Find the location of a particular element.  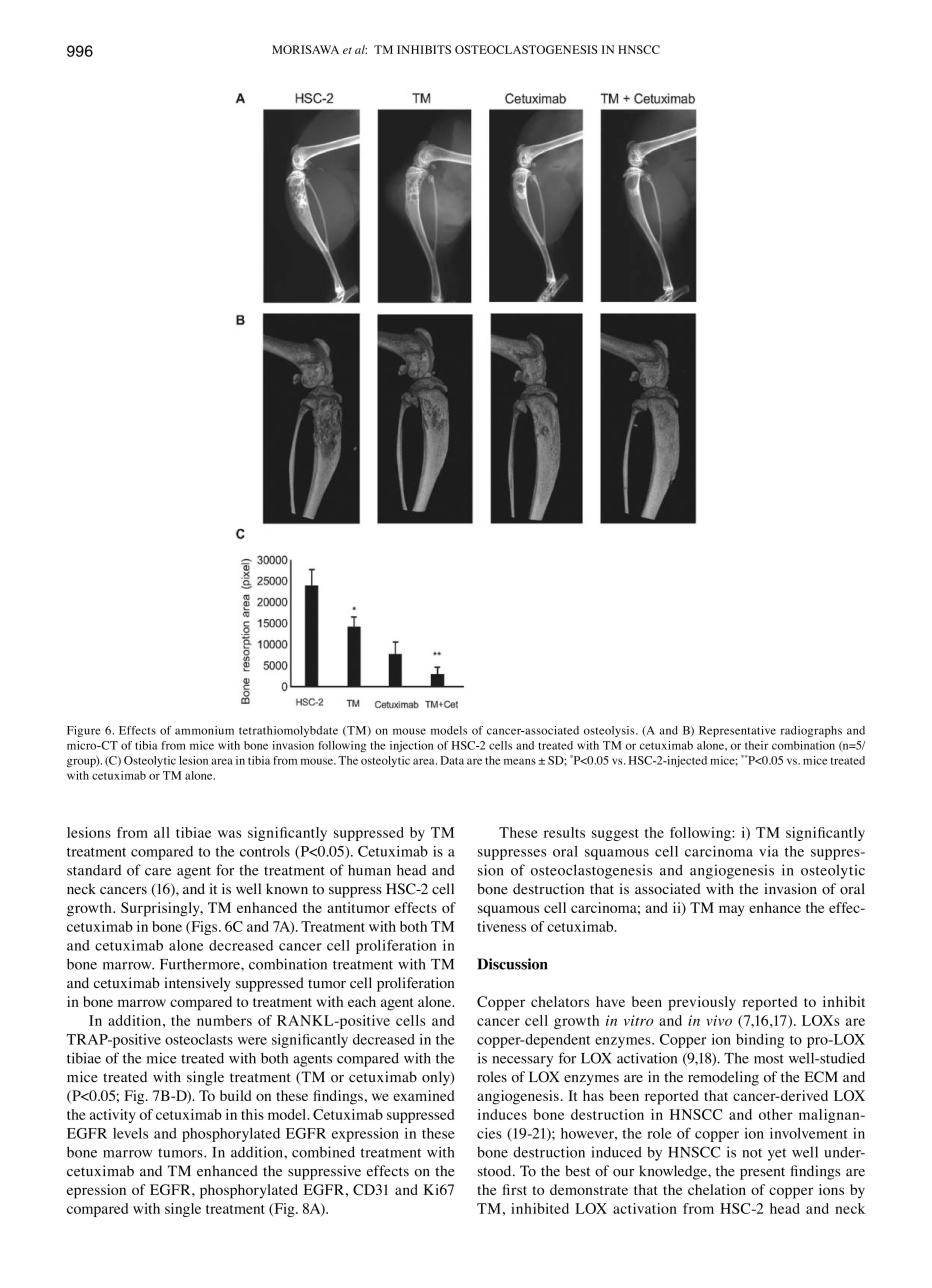

ammonium is located at coordinates (204, 730).
